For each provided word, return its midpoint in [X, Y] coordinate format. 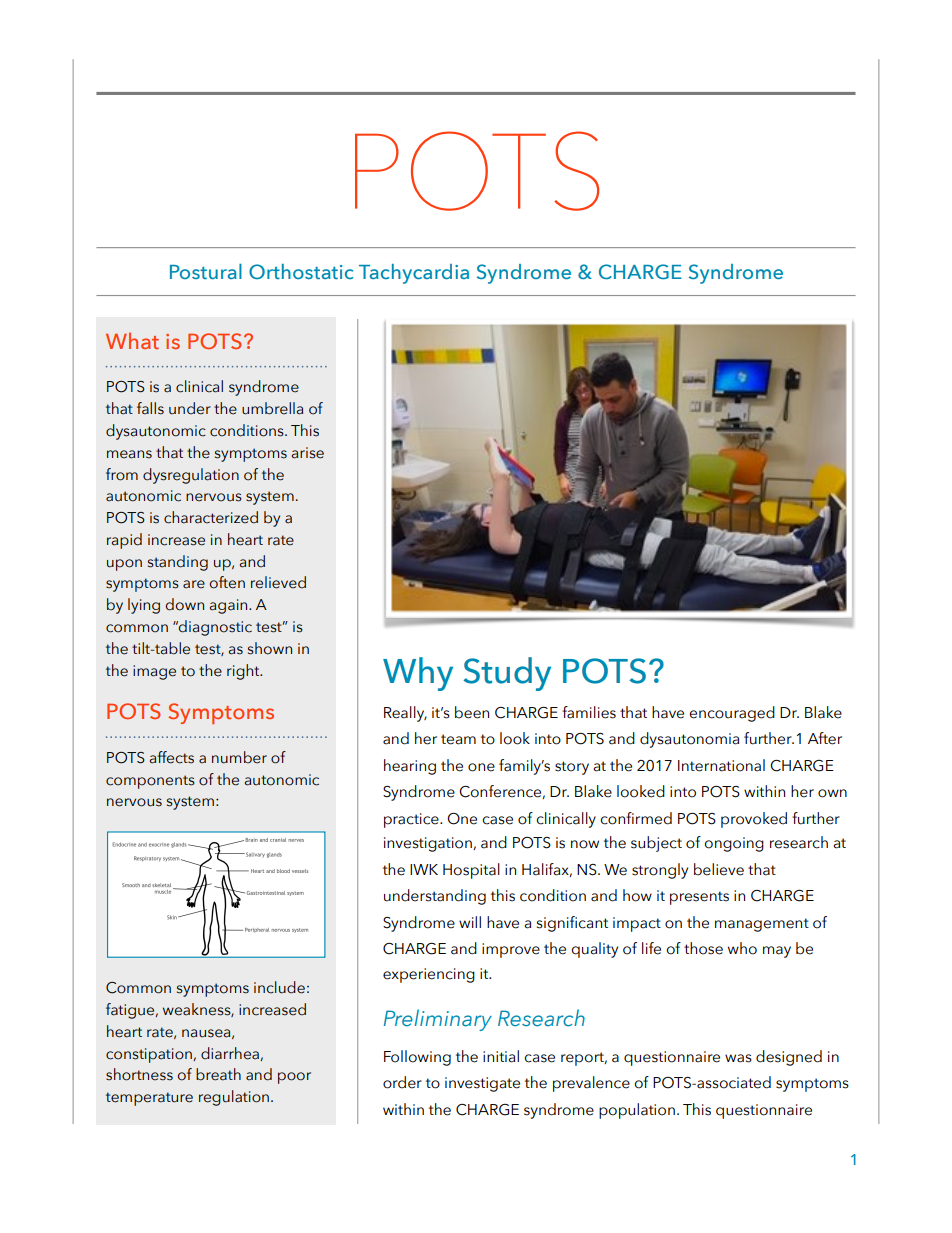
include [279, 987]
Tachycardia [414, 274]
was [738, 1058]
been [472, 712]
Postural [206, 271]
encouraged [732, 714]
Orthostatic [301, 272]
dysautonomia [689, 740]
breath [218, 1074]
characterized [211, 517]
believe [719, 869]
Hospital [471, 871]
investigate [482, 1084]
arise [308, 453]
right [244, 672]
